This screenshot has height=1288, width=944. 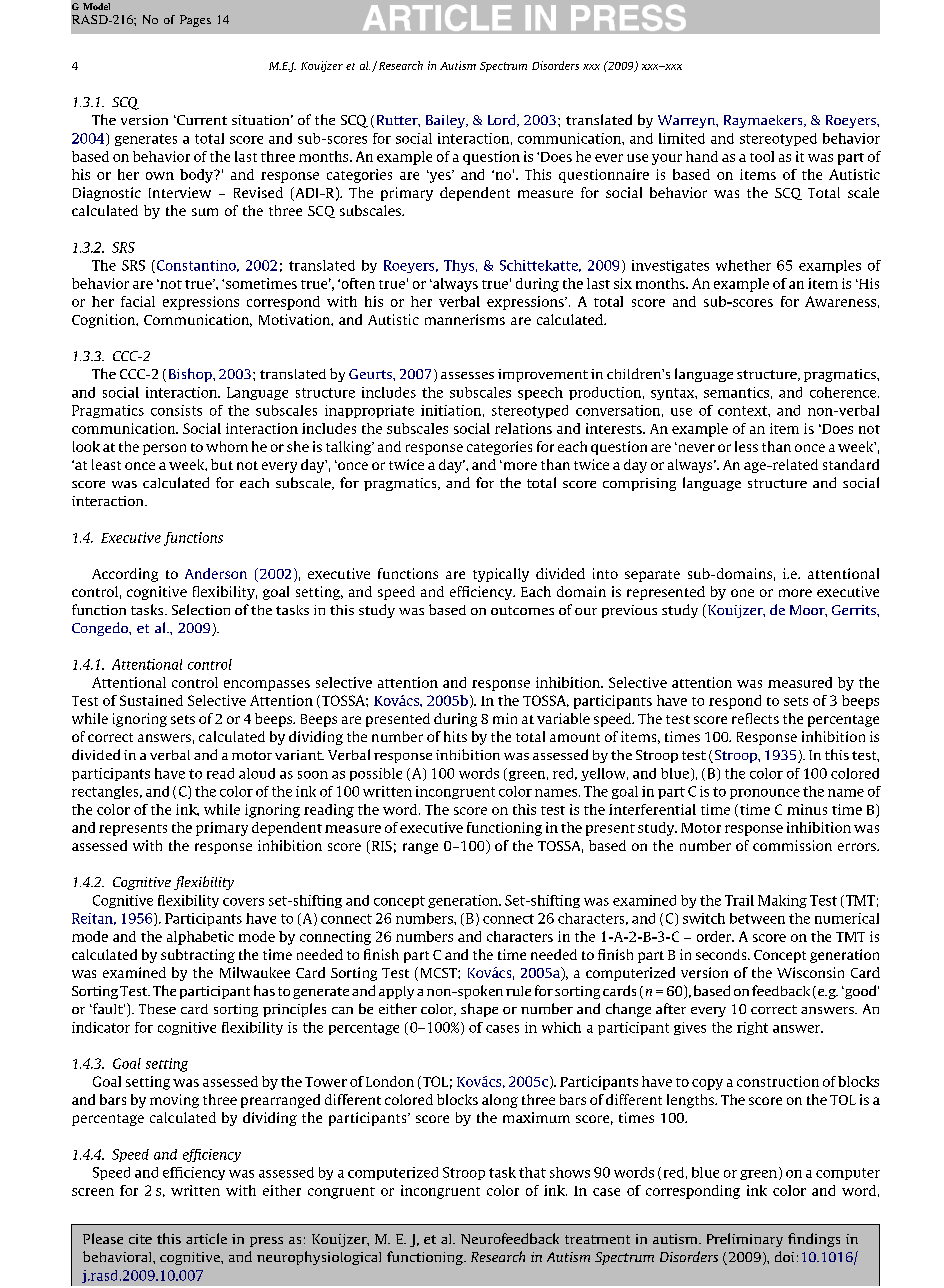 I want to click on article, so click(x=206, y=1238).
